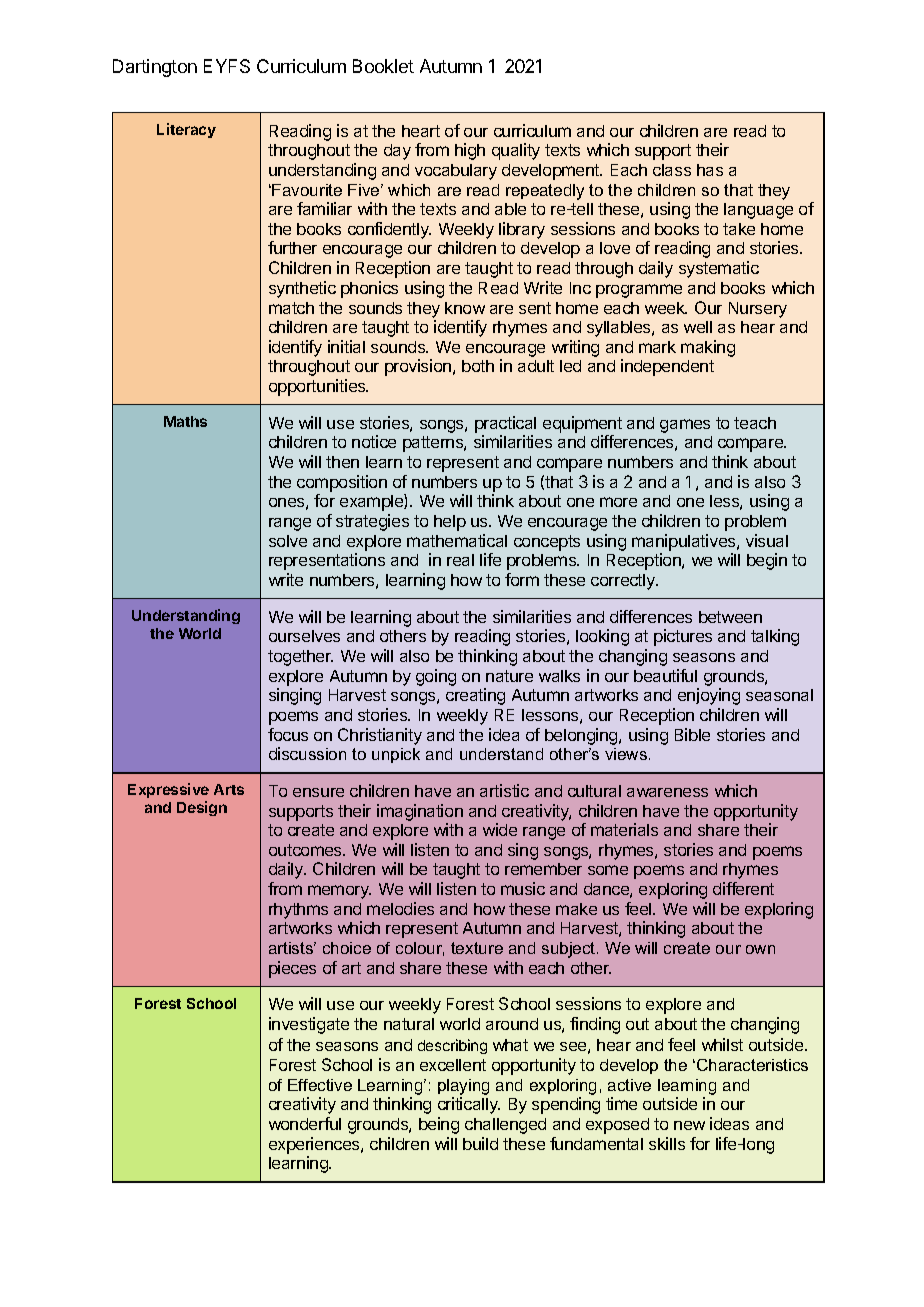 This screenshot has width=924, height=1307. Describe the element at coordinates (460, 560) in the screenshot. I see `real` at that location.
